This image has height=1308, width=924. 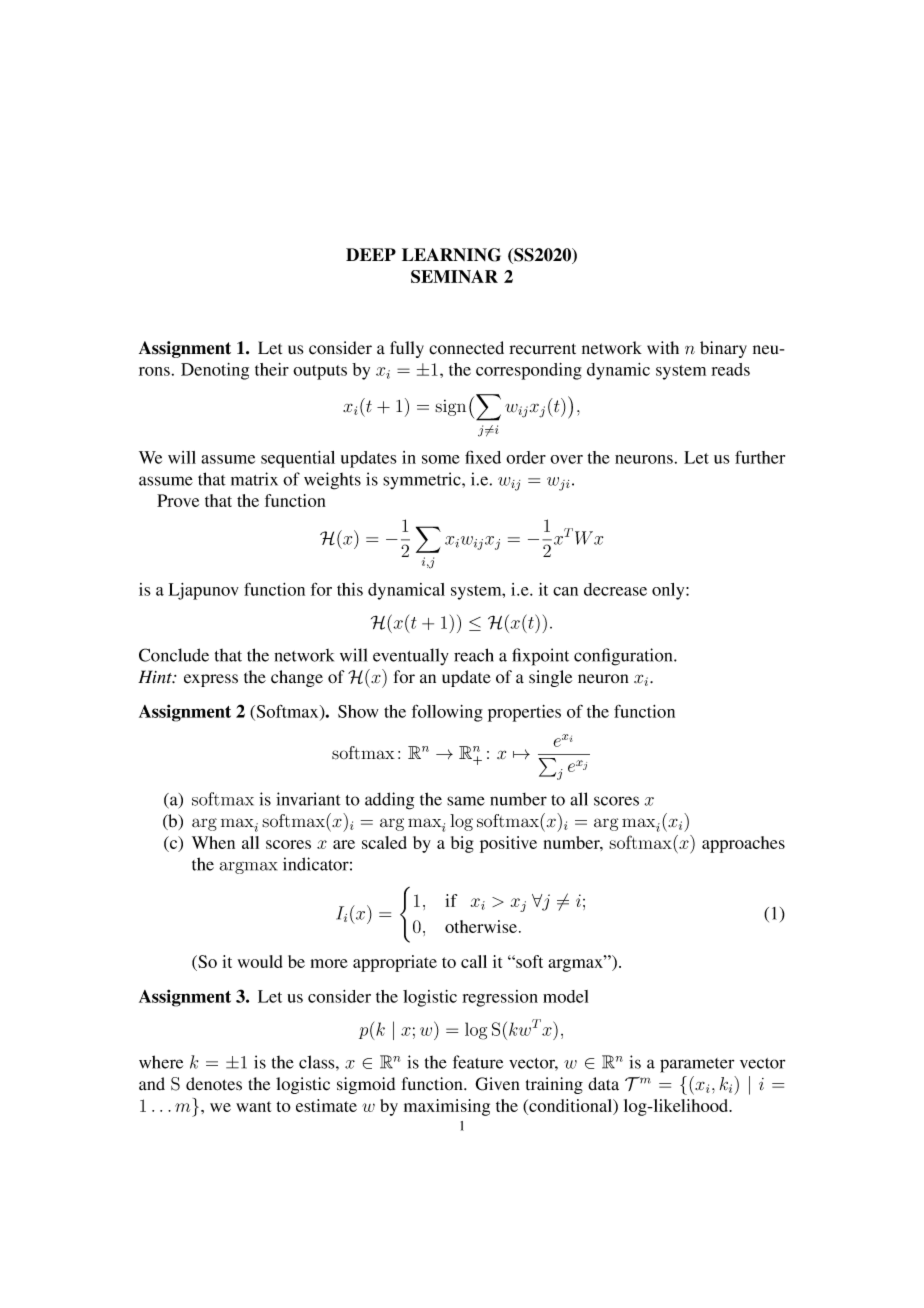 What do you see at coordinates (697, 1065) in the image?
I see `parameter` at bounding box center [697, 1065].
